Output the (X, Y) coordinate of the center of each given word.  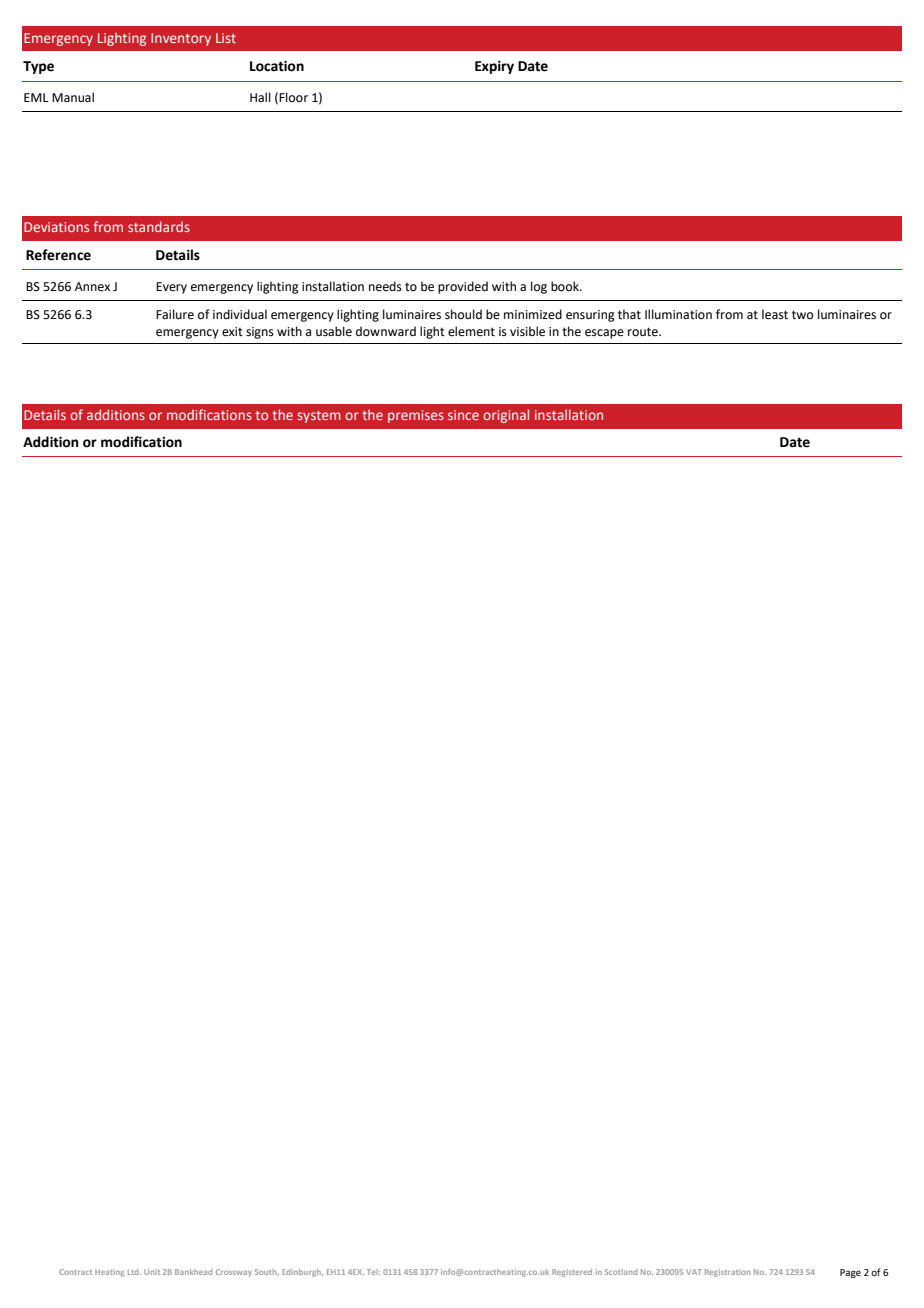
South (267, 1272)
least (775, 314)
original (506, 416)
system (319, 417)
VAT (694, 1272)
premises (416, 416)
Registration (727, 1273)
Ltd (134, 1272)
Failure (175, 314)
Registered (572, 1273)
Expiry (494, 67)
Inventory (181, 39)
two (802, 315)
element (471, 331)
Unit (152, 1272)
